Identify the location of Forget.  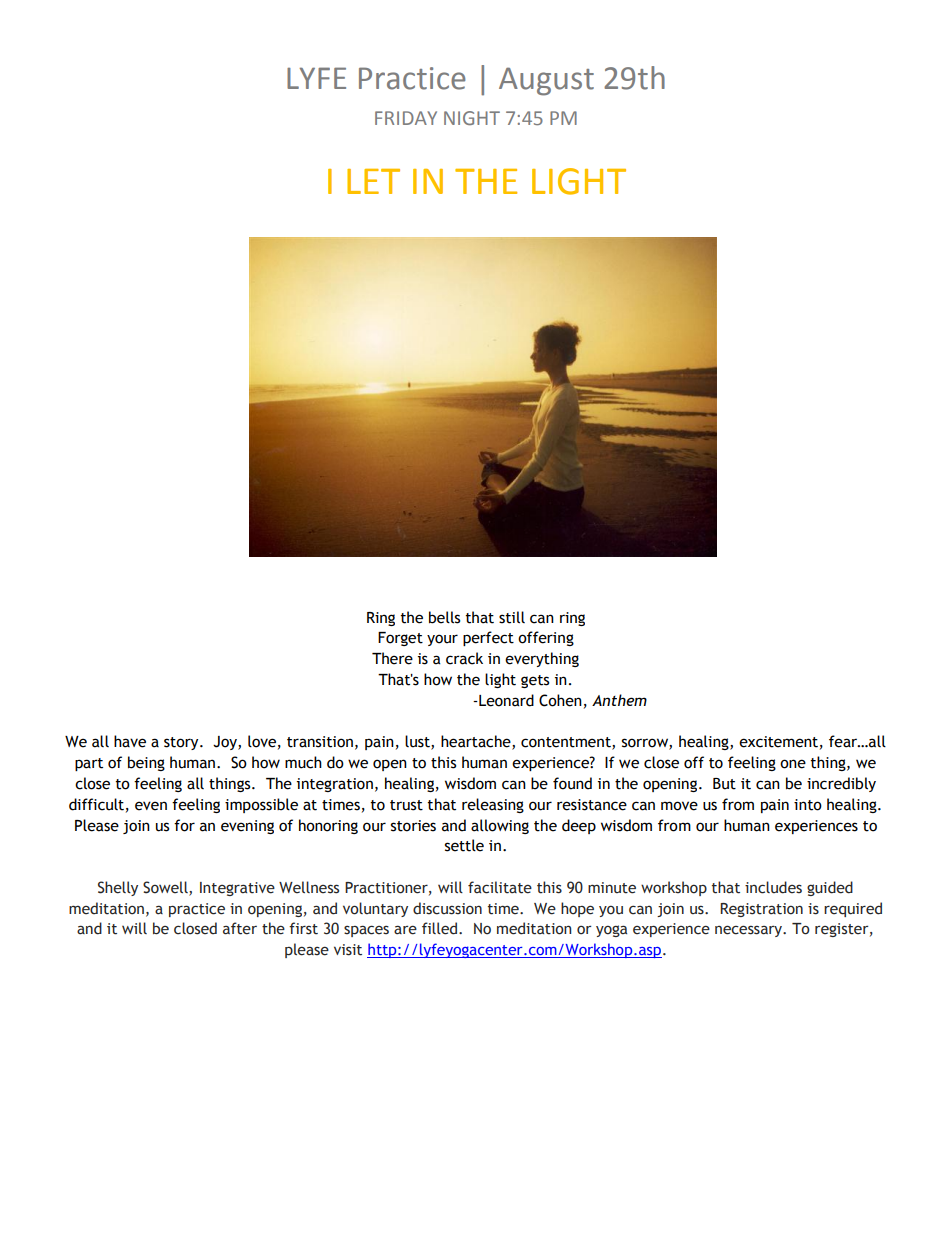
(400, 639).
